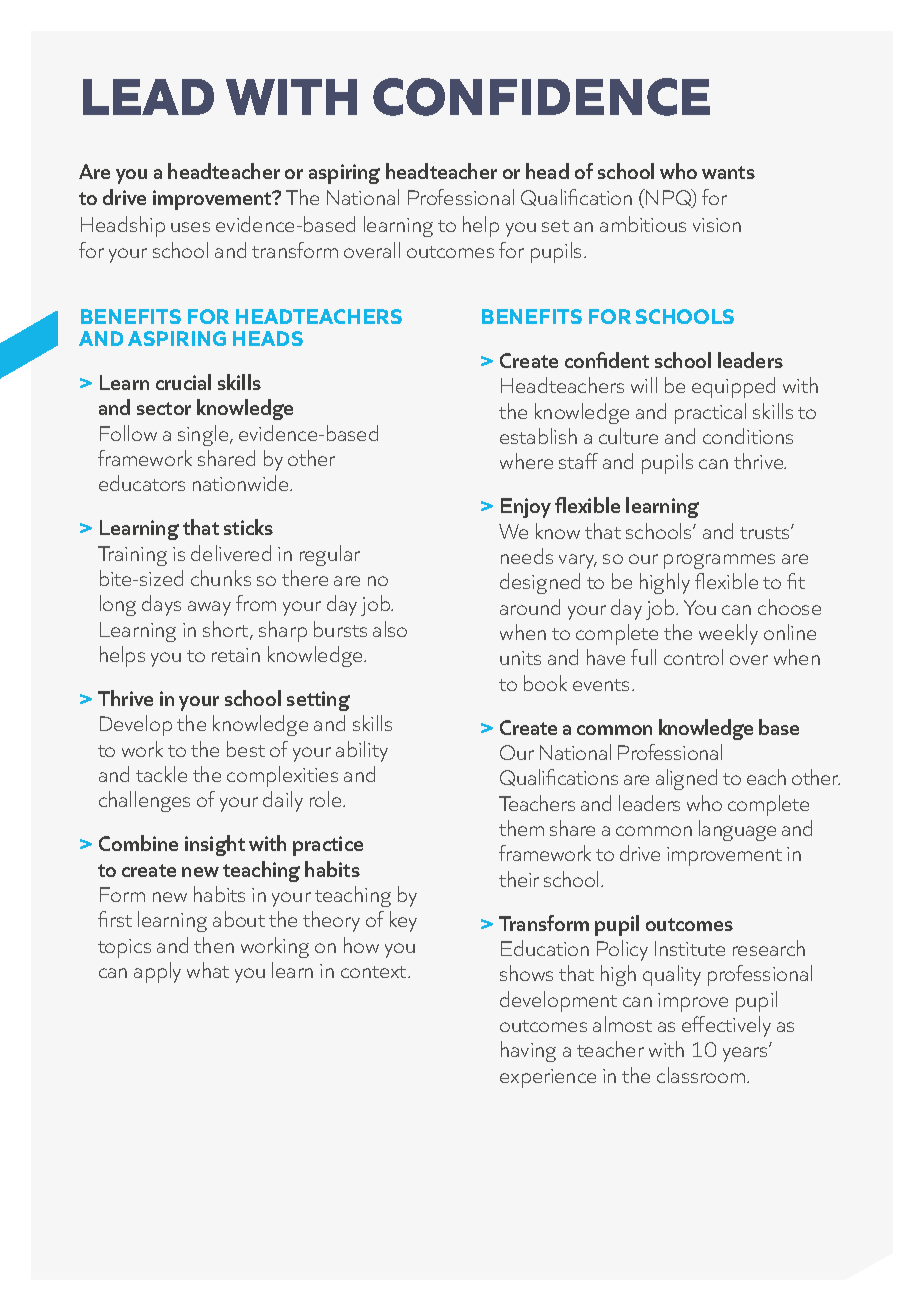 The image size is (924, 1311). Describe the element at coordinates (208, 970) in the page. I see `what` at that location.
